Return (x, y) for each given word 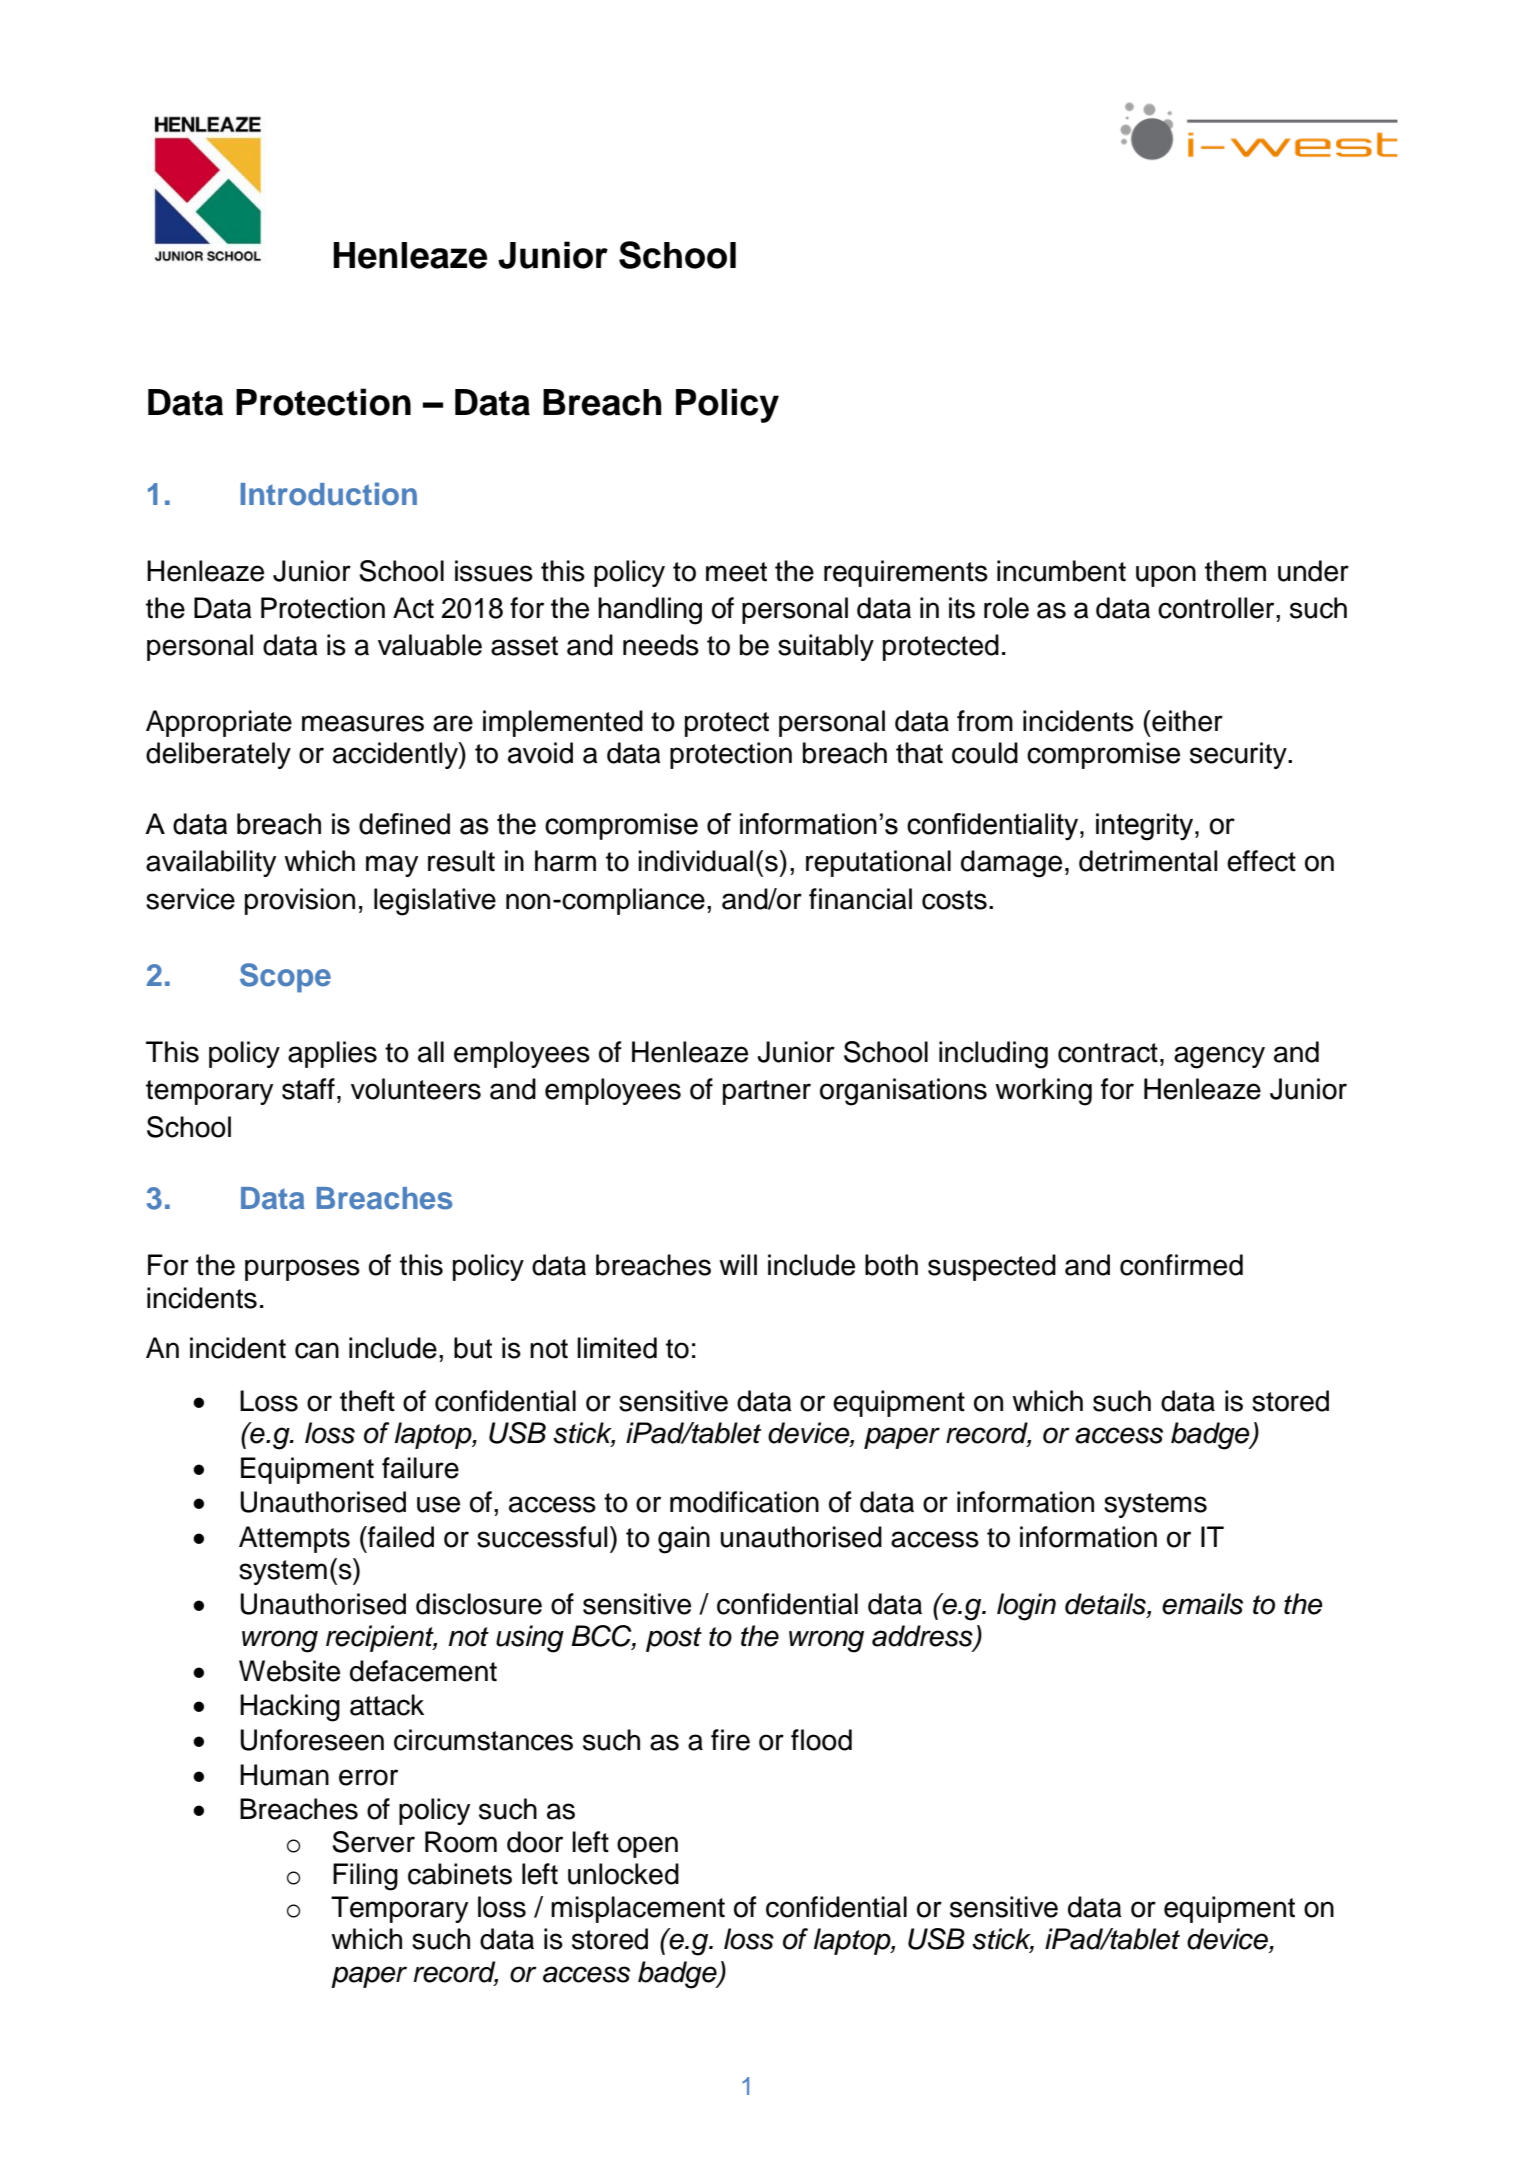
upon (1166, 576)
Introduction (329, 494)
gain (684, 1540)
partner (767, 1092)
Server (373, 1842)
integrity (1146, 827)
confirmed (1181, 1265)
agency (1219, 1057)
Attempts (294, 1539)
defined (404, 824)
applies (332, 1054)
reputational (878, 863)
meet (736, 572)
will (738, 1264)
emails (1202, 1604)
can (317, 1350)
